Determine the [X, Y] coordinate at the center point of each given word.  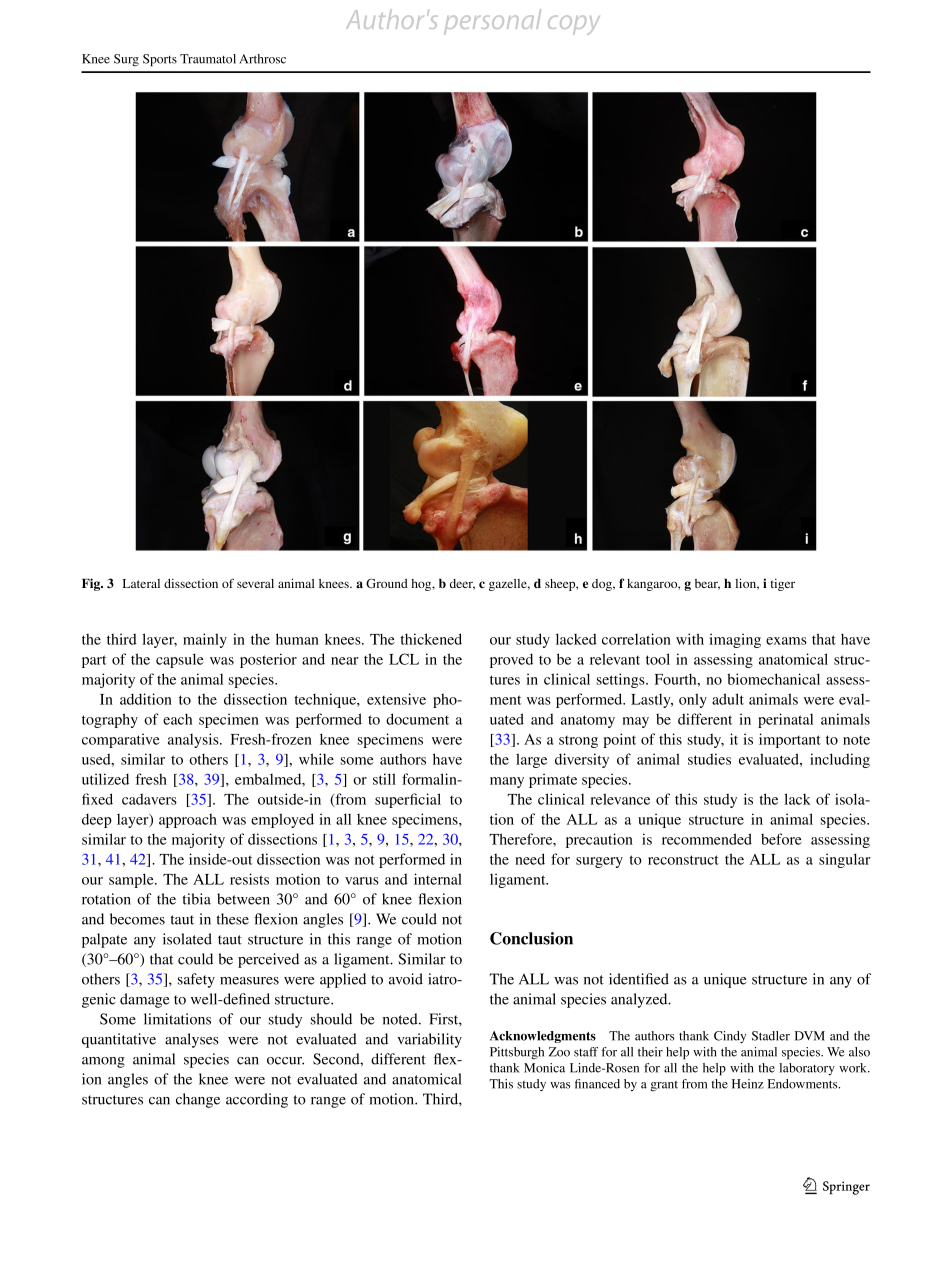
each [177, 719]
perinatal [785, 720]
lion [747, 584]
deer [462, 584]
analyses [192, 1040]
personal [492, 21]
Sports [160, 60]
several [255, 583]
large [531, 760]
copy [574, 25]
